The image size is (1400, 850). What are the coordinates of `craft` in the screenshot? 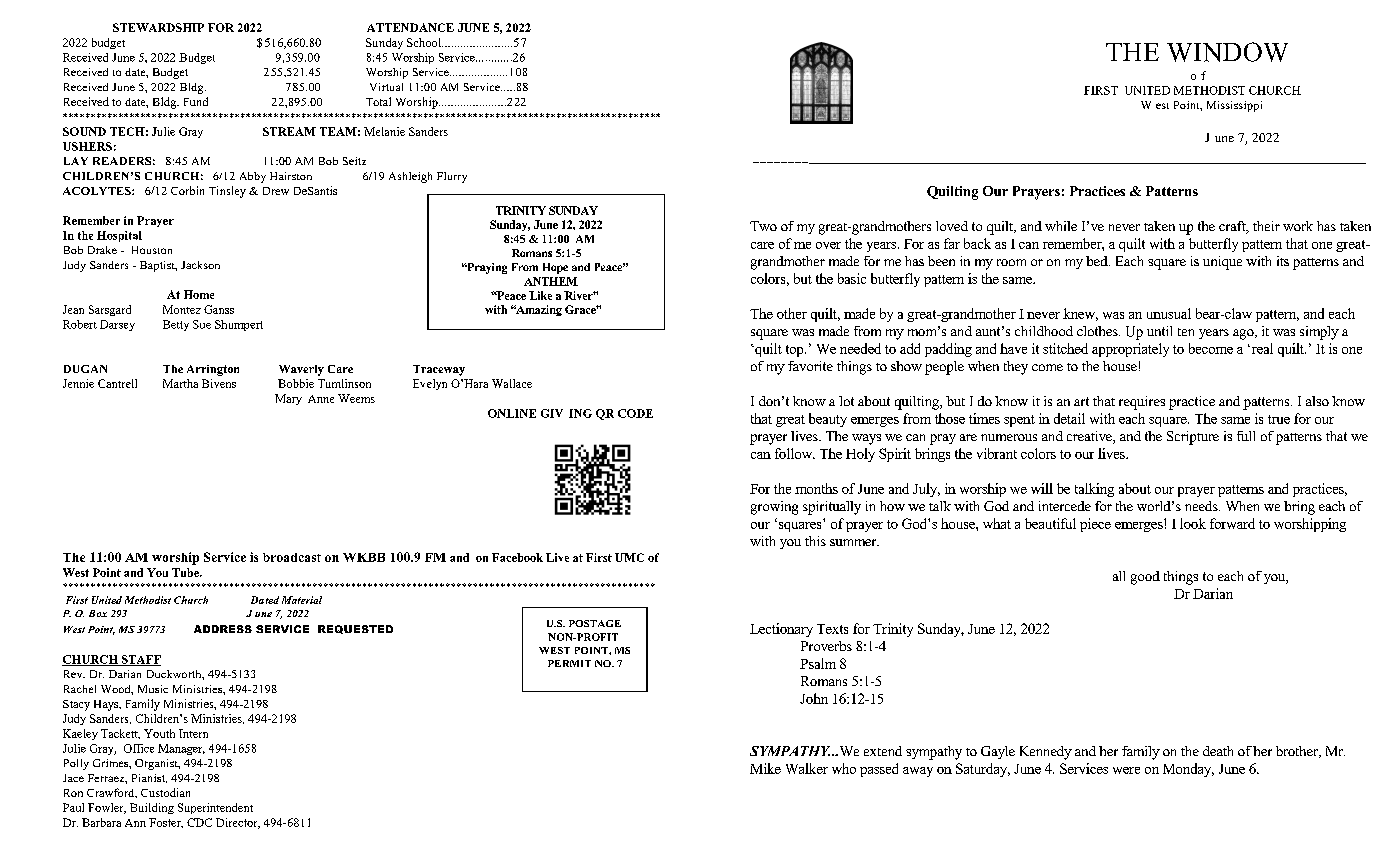 It's located at (1233, 227).
